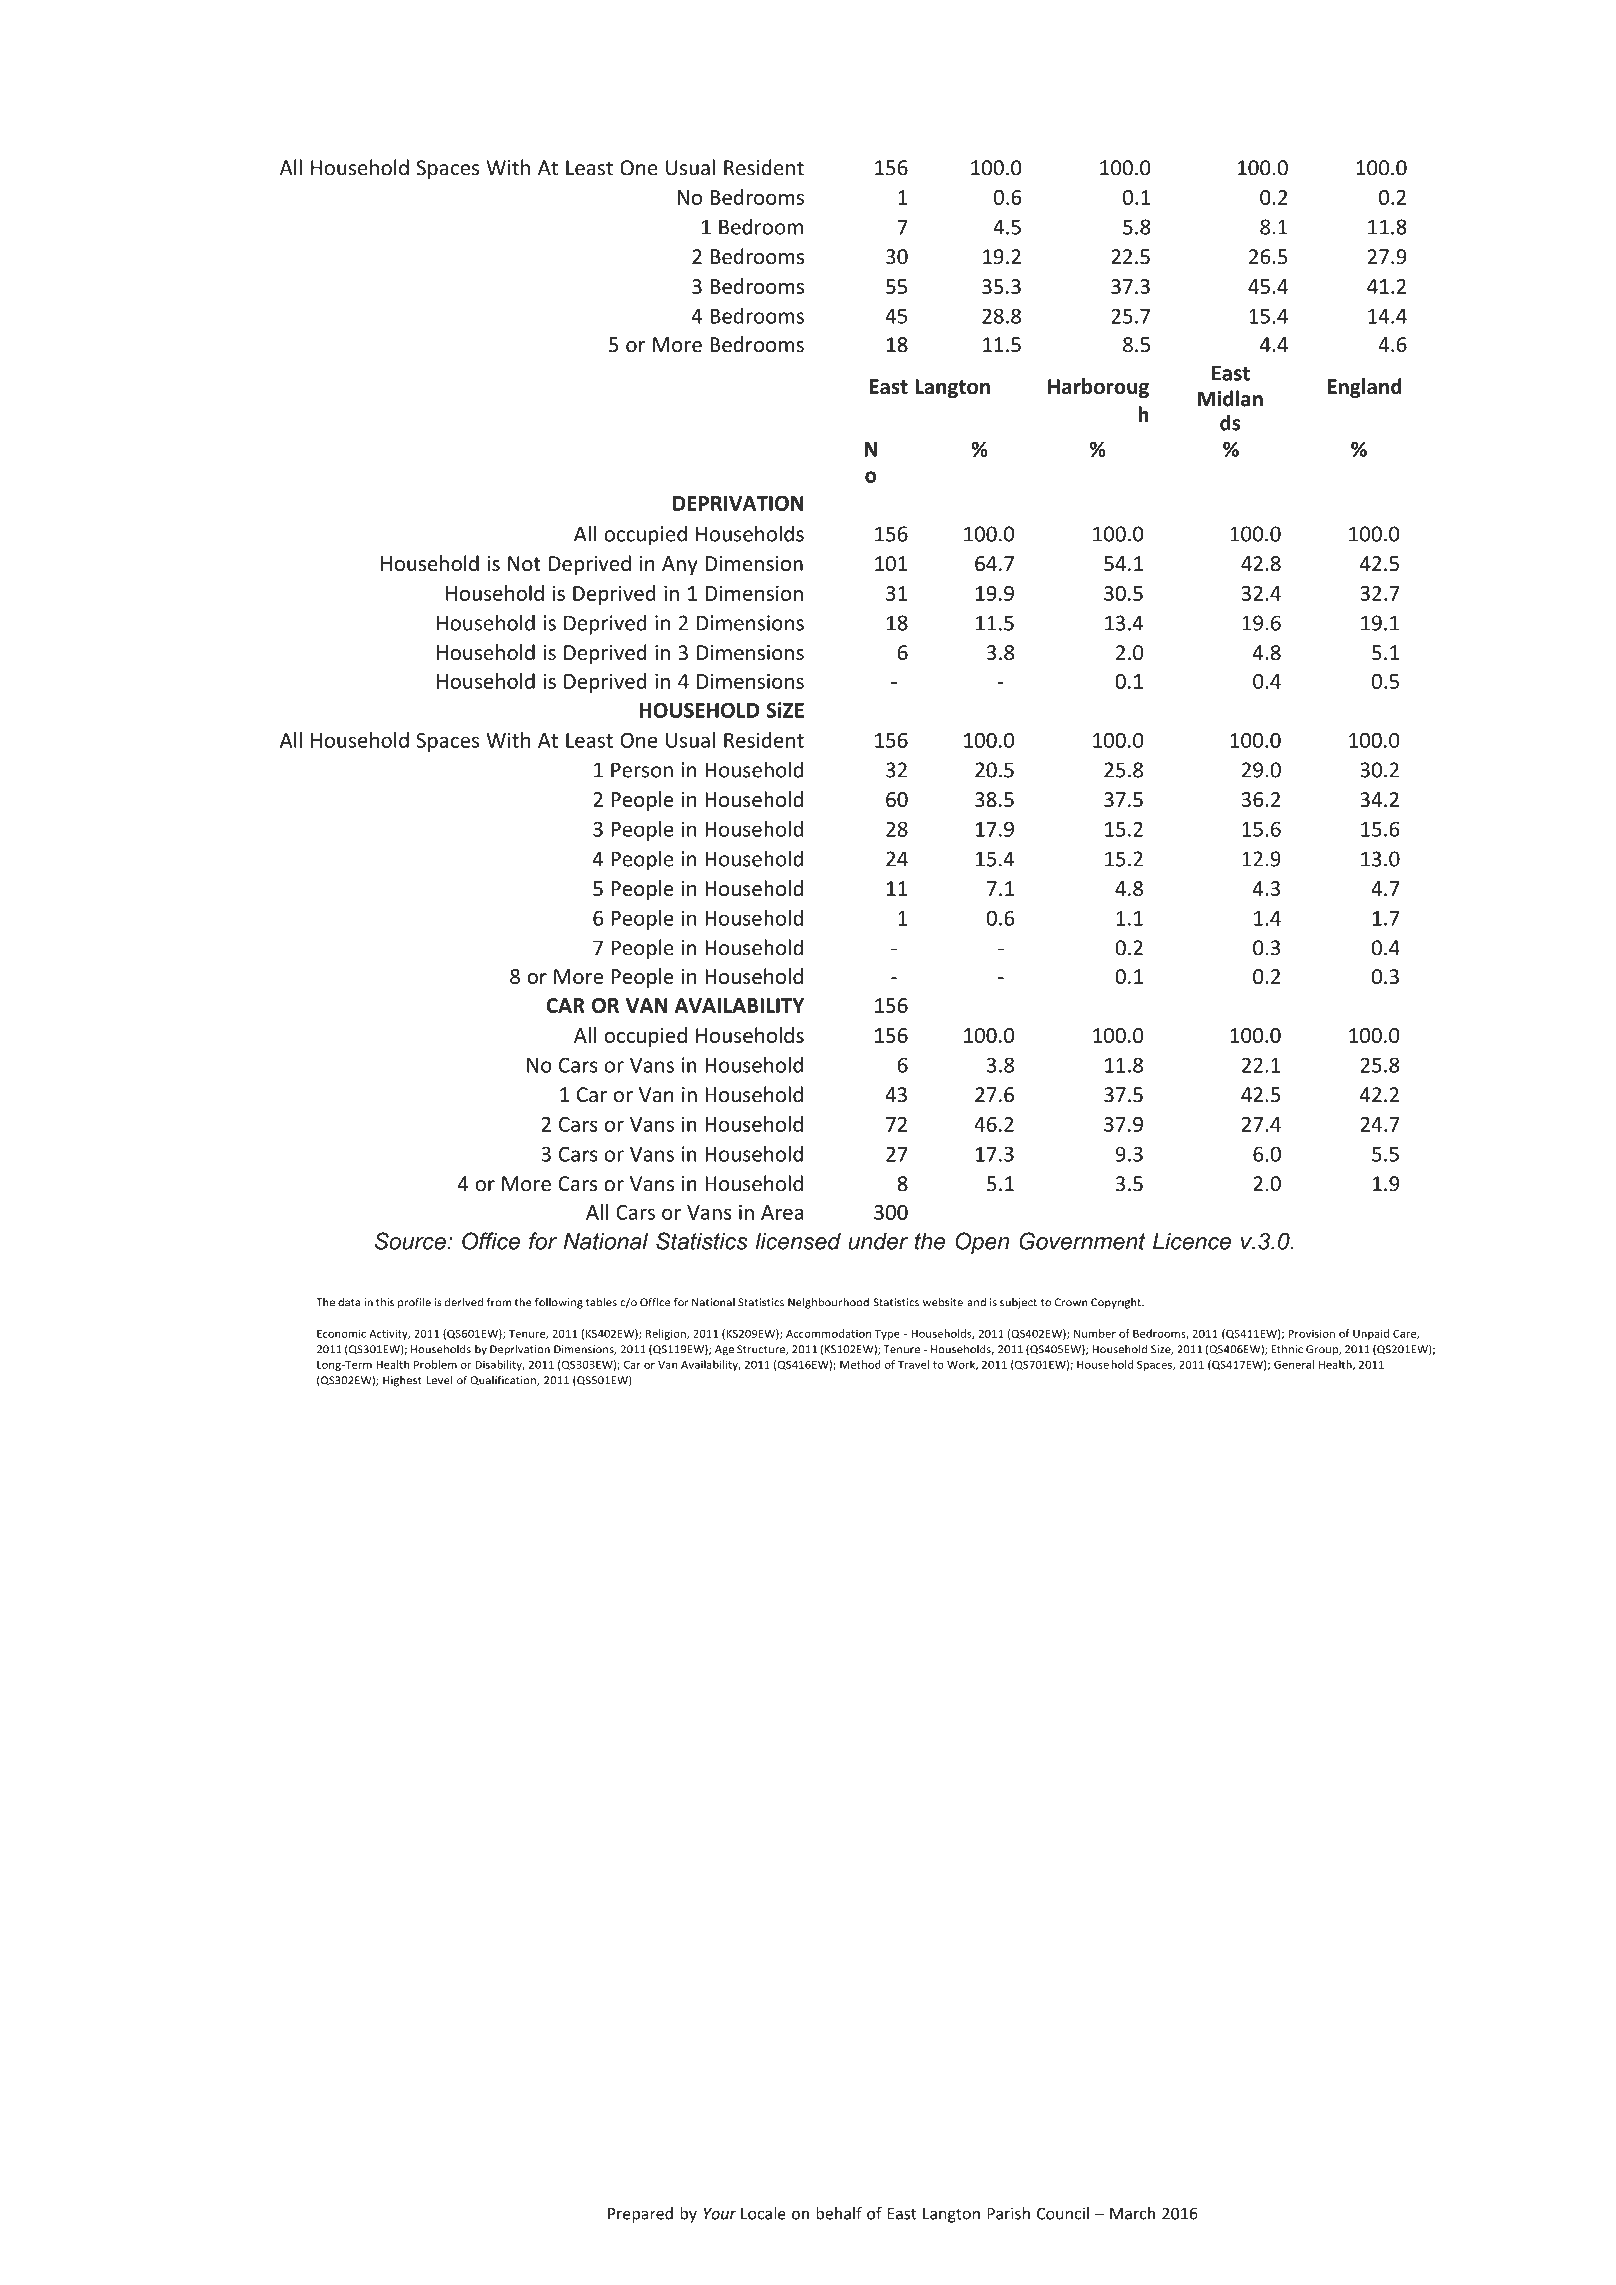  I want to click on Not, so click(524, 563).
